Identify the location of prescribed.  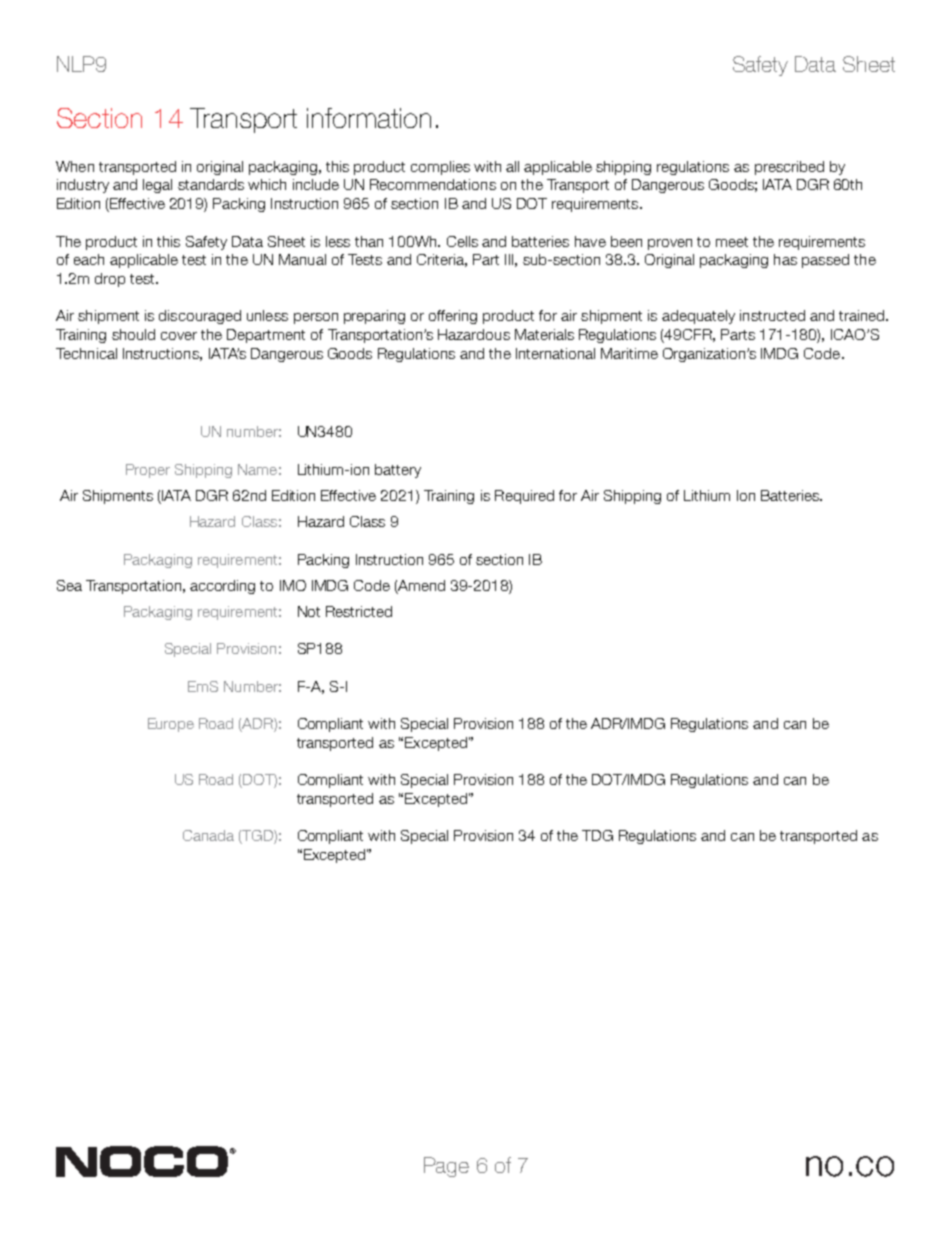
(789, 168).
